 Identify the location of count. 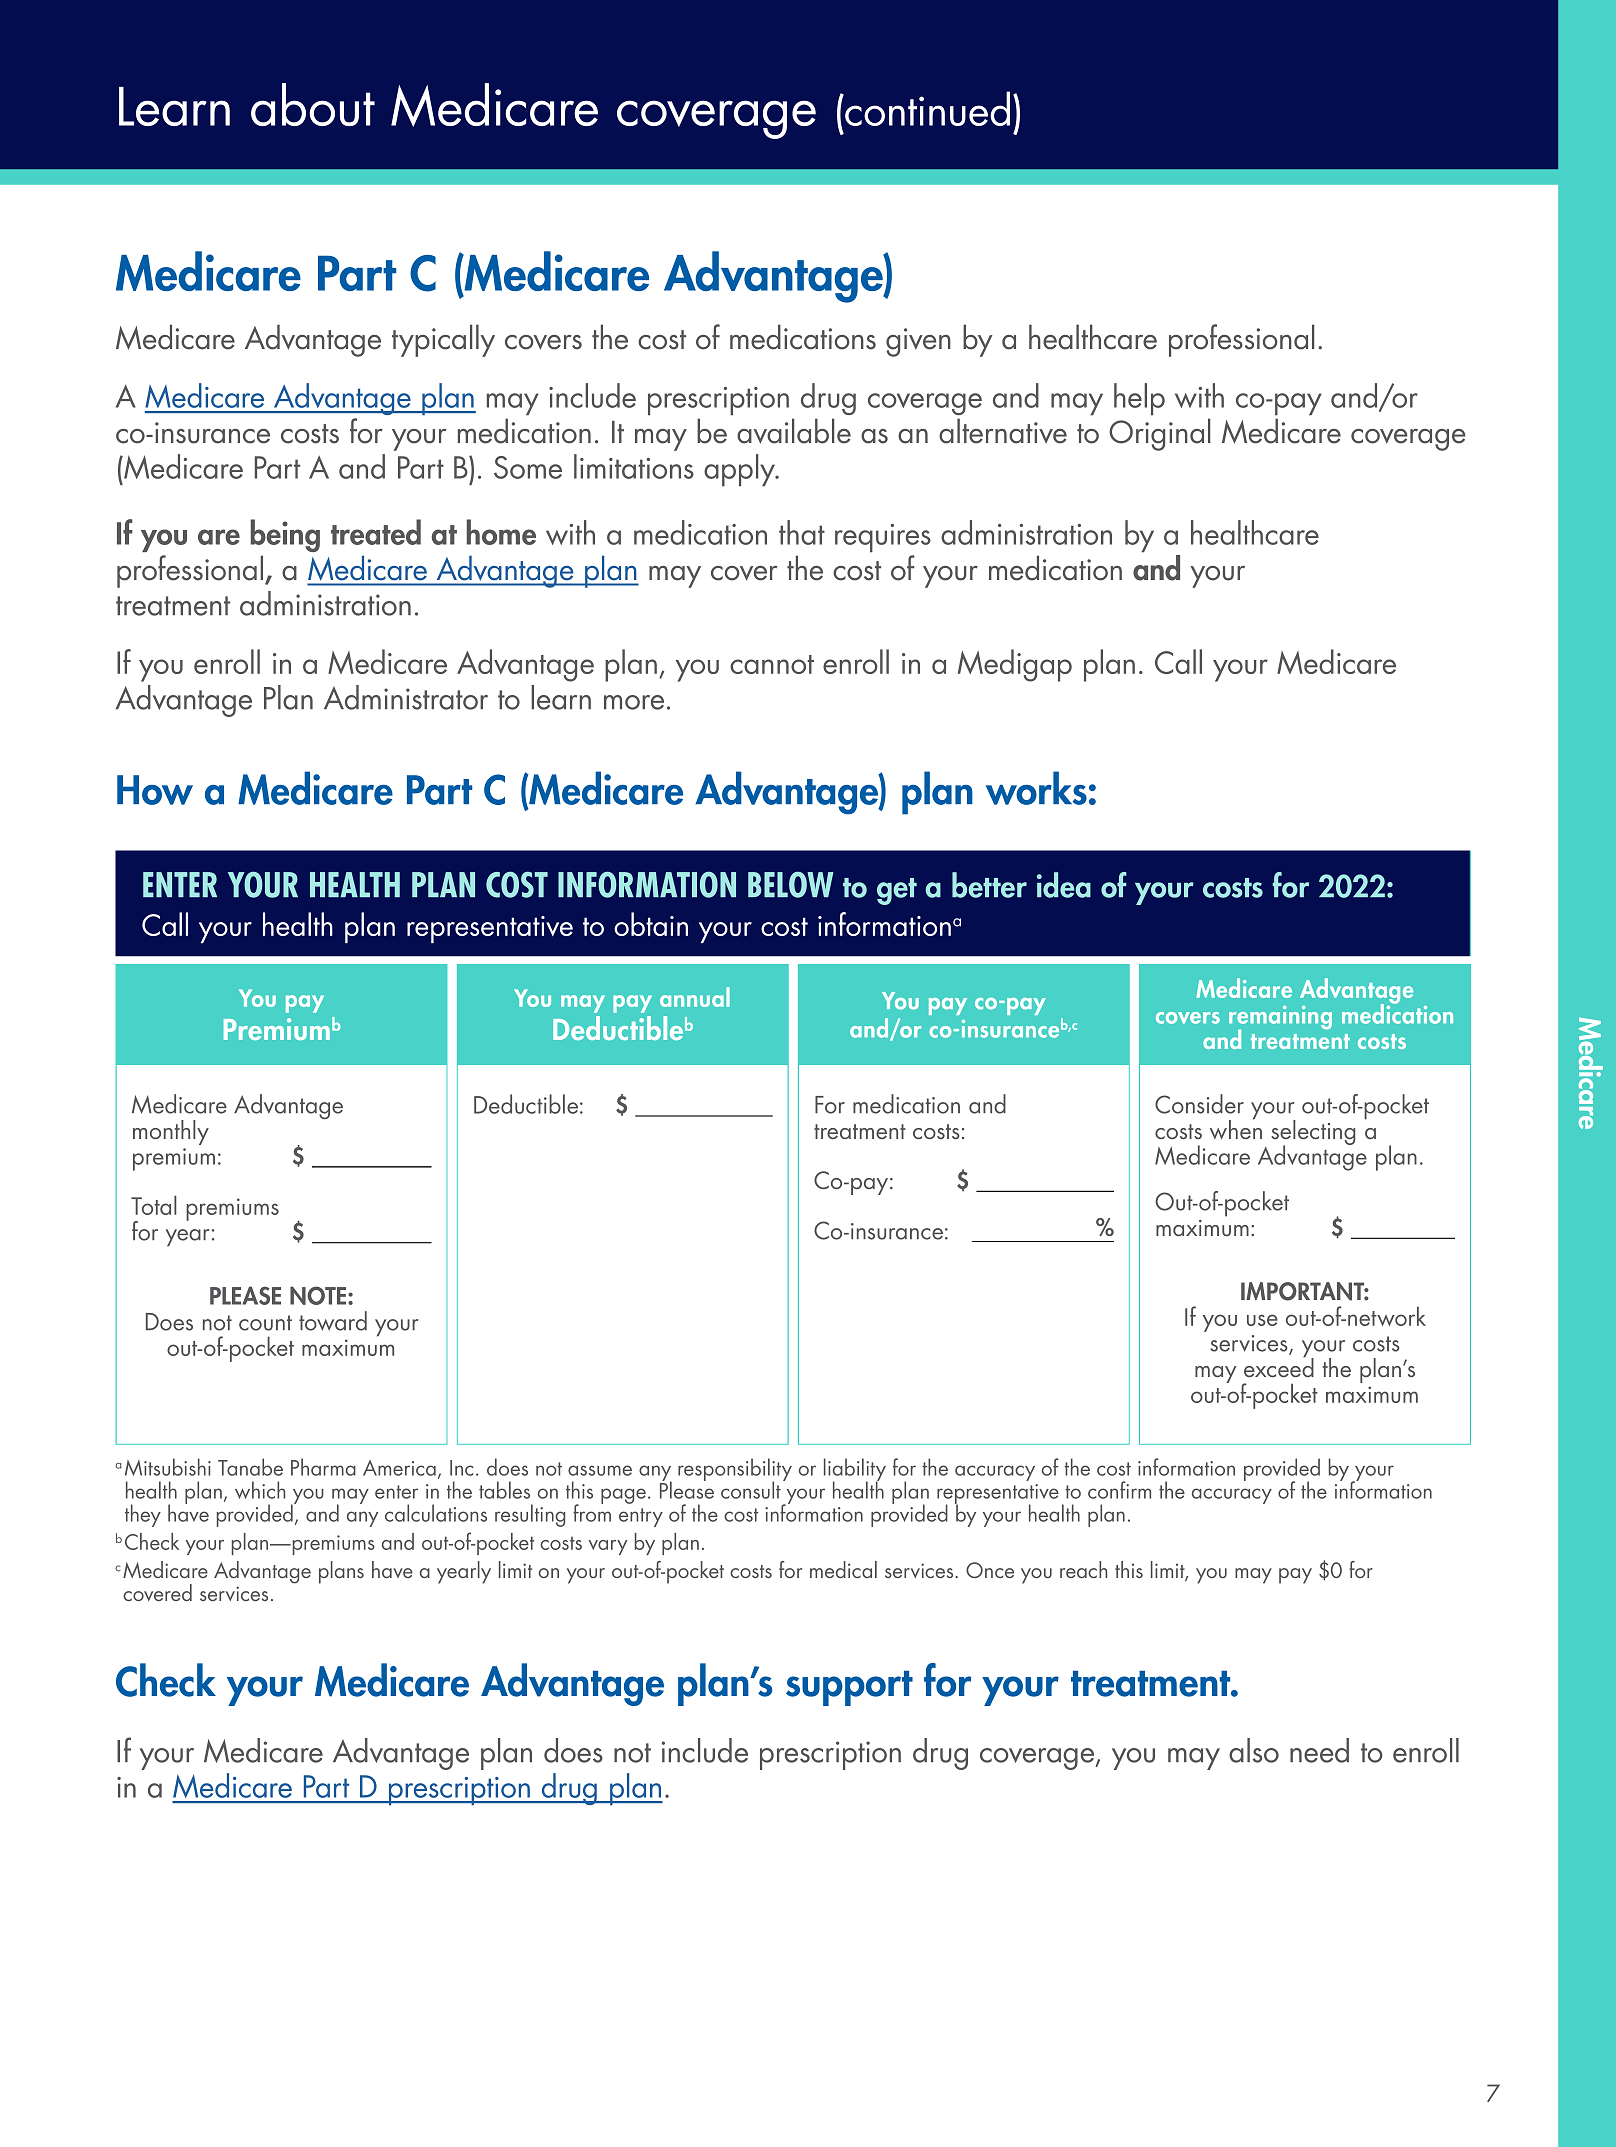
(265, 1323).
